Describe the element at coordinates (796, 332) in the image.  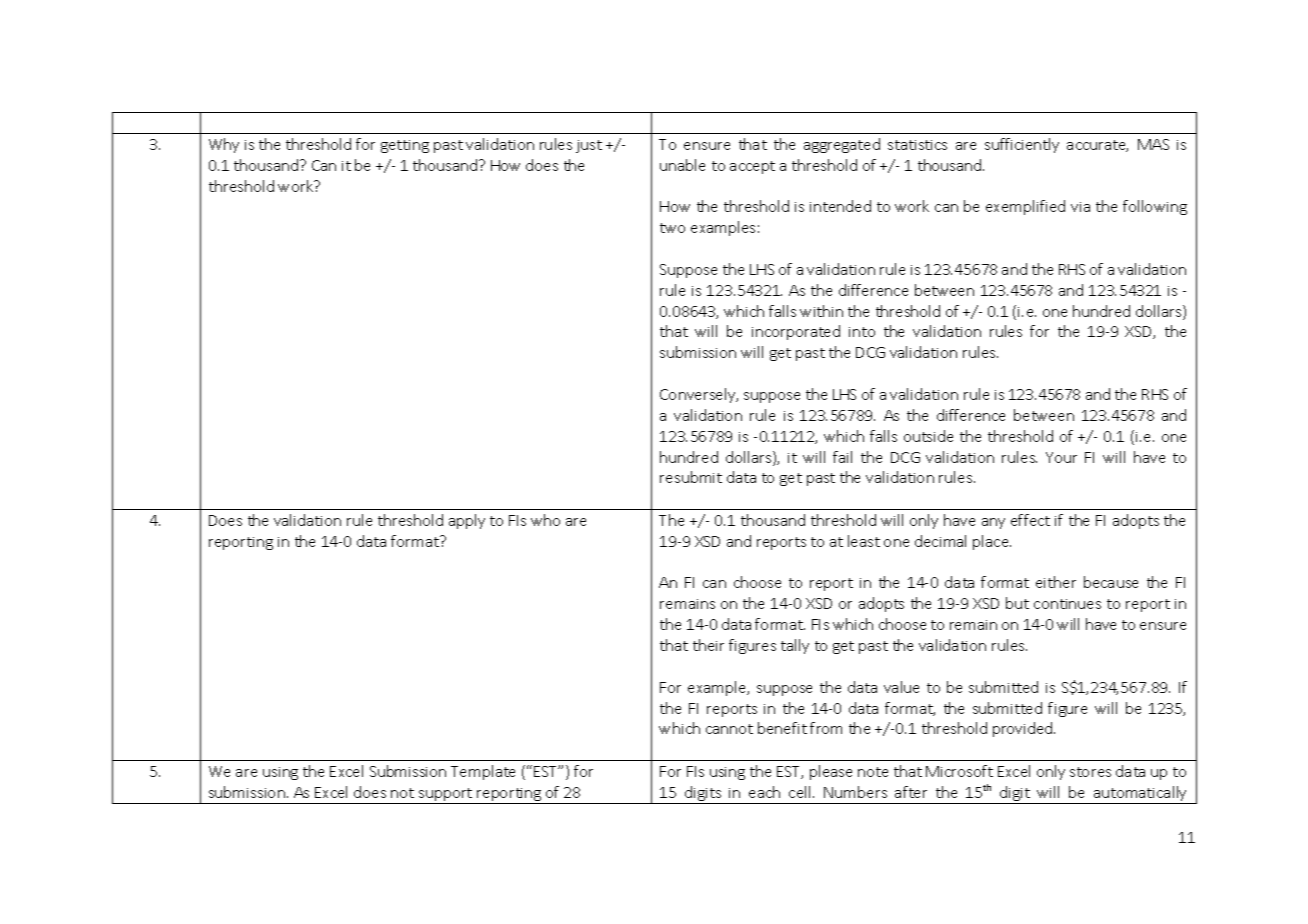
I see `incorporated` at that location.
